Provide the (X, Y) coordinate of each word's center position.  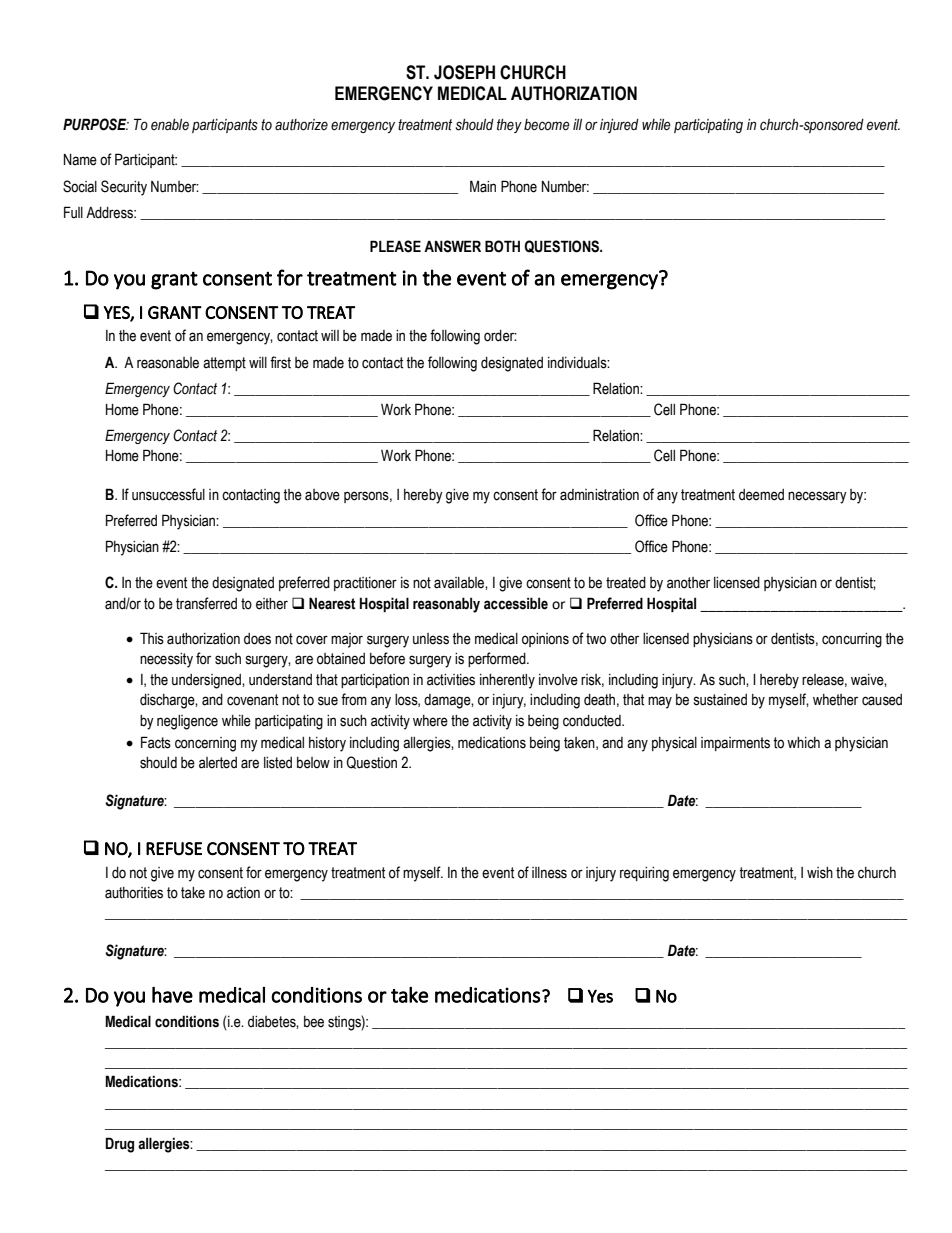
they (509, 126)
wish (820, 873)
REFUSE (174, 849)
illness (549, 873)
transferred (206, 603)
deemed (761, 495)
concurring (852, 640)
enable (170, 125)
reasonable (168, 363)
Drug (119, 1145)
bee (314, 1022)
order (500, 336)
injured (619, 126)
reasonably (446, 605)
